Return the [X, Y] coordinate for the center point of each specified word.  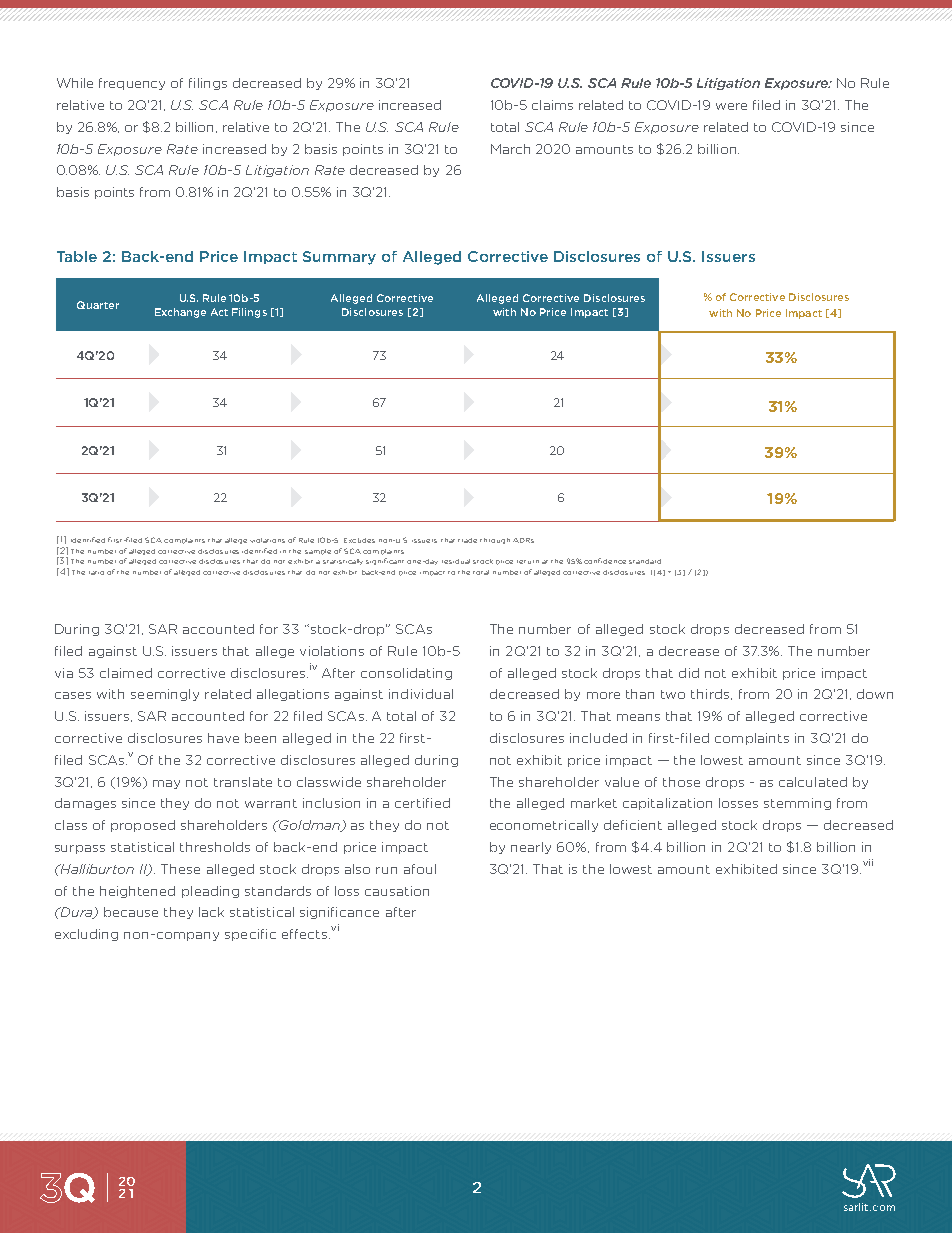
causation [397, 891]
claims [552, 105]
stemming [797, 804]
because [131, 912]
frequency [132, 84]
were [731, 106]
